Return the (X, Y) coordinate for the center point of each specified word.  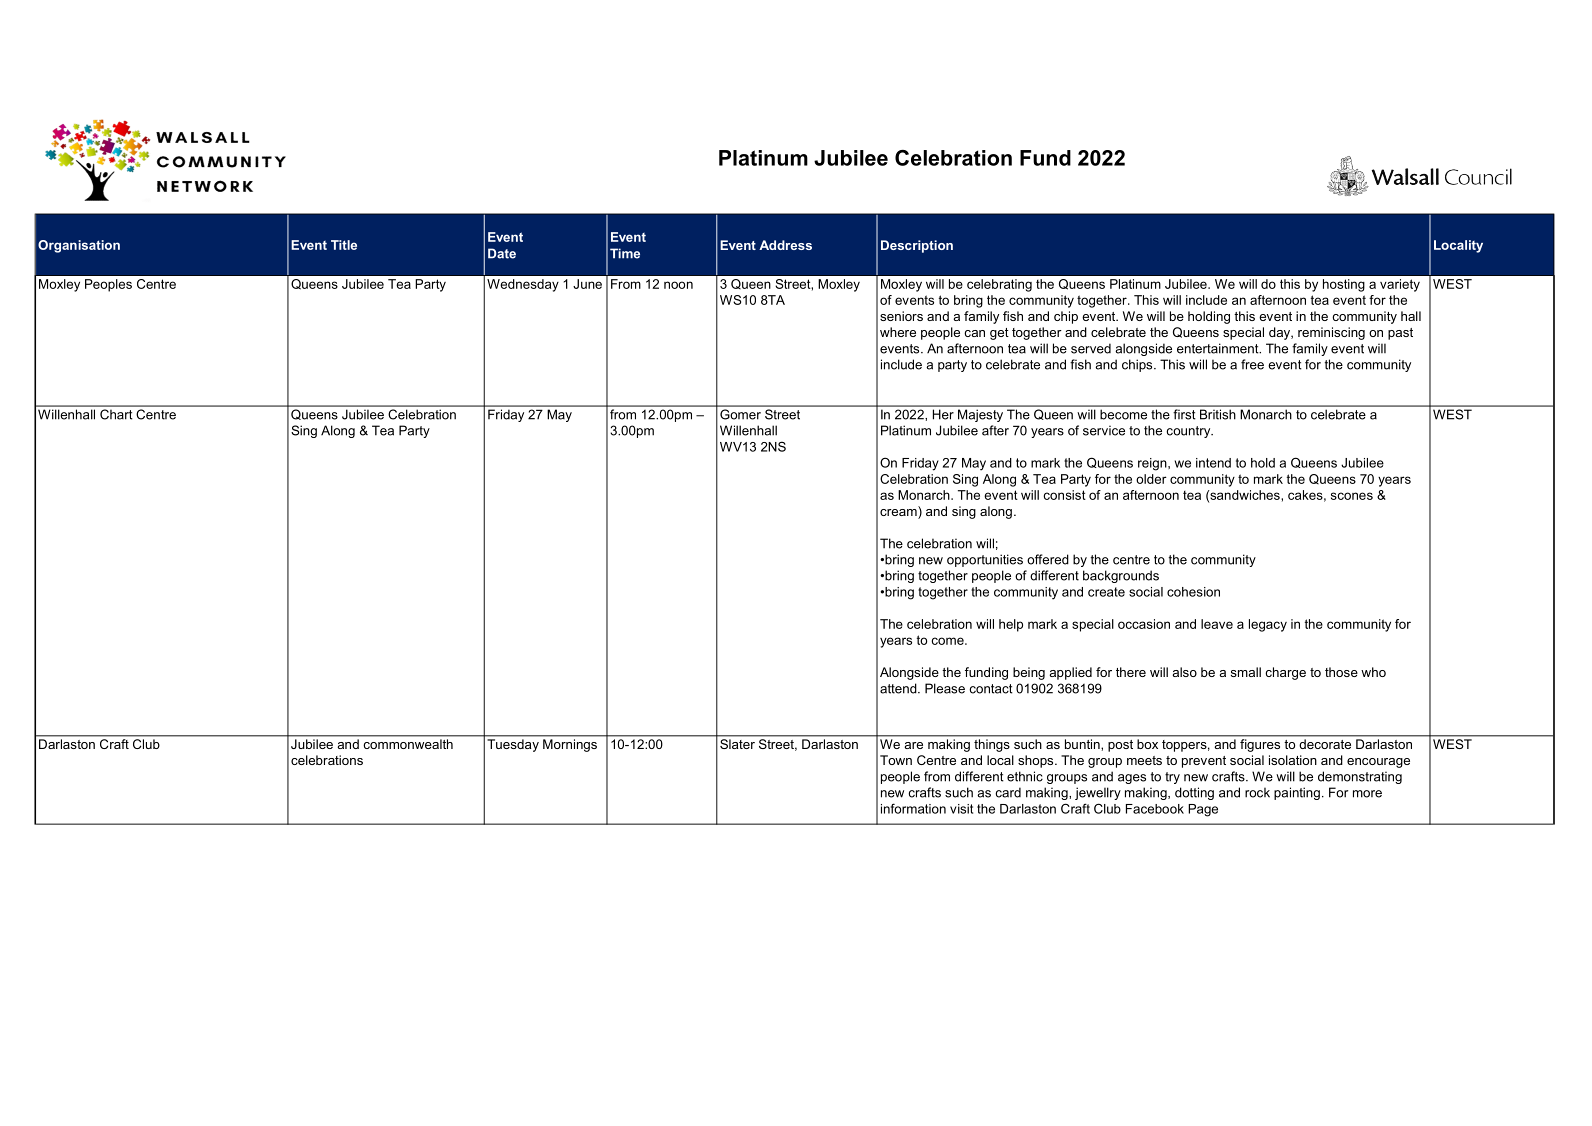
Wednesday (523, 285)
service (1104, 430)
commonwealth (408, 744)
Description (917, 246)
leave (1217, 624)
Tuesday (513, 745)
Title (344, 245)
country (1189, 432)
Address (785, 245)
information (913, 808)
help (1011, 625)
